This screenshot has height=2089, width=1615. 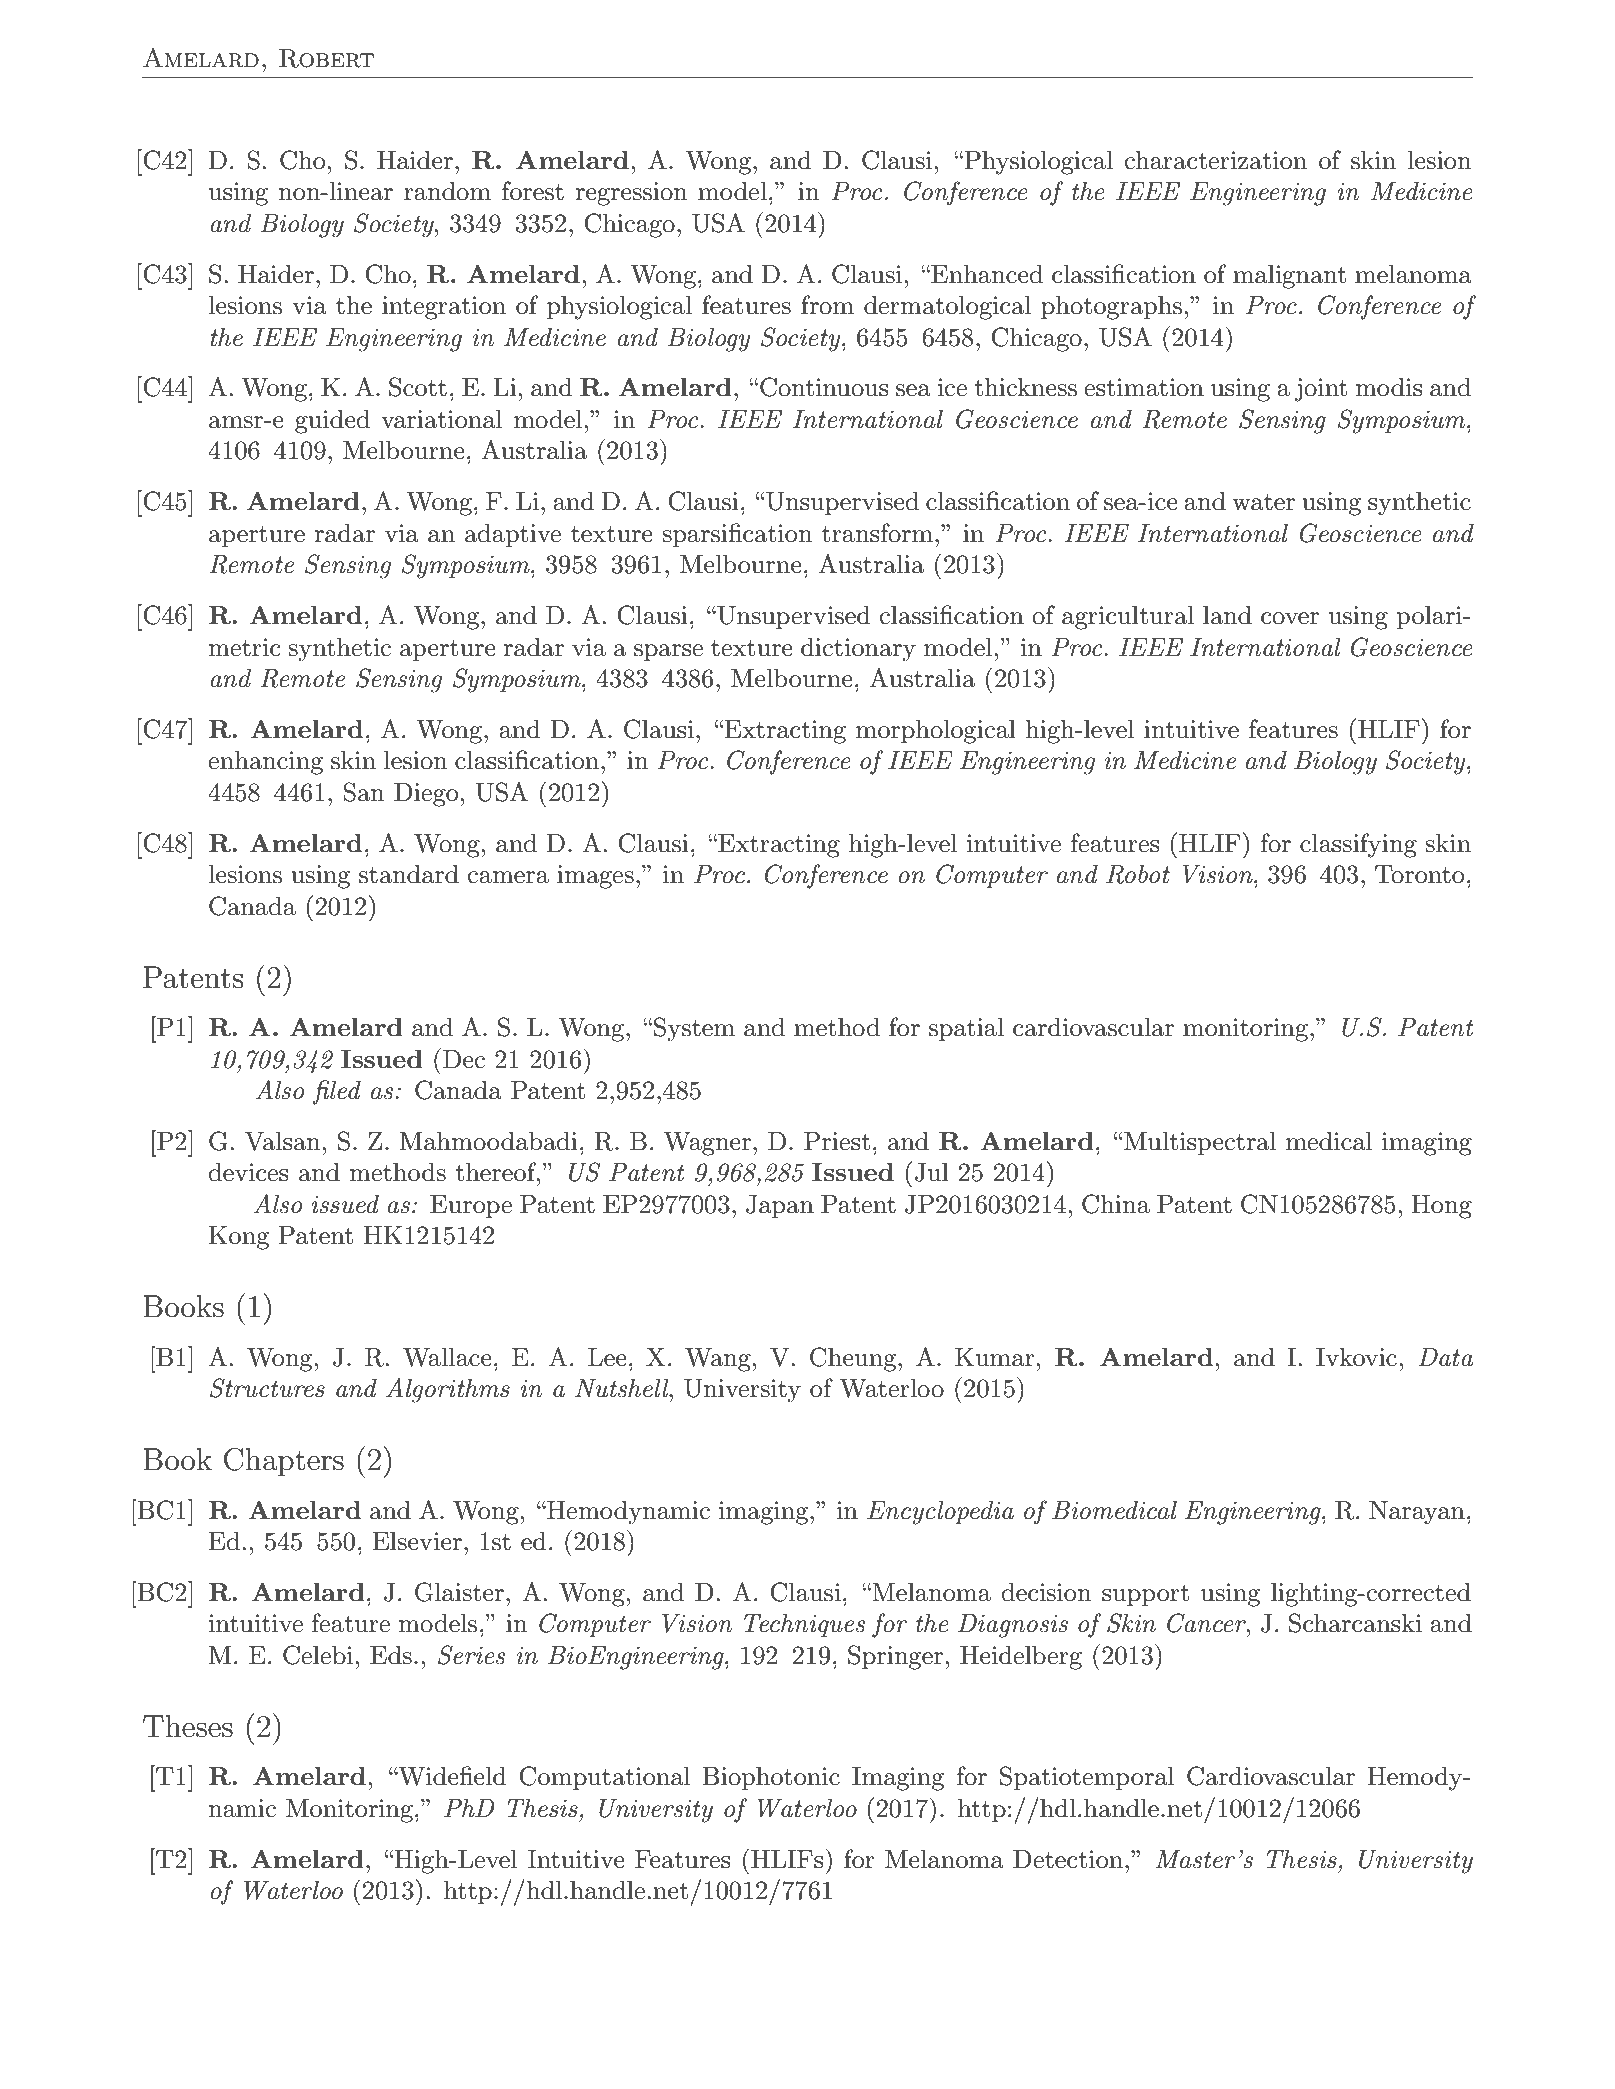 I want to click on cover, so click(x=1290, y=618).
